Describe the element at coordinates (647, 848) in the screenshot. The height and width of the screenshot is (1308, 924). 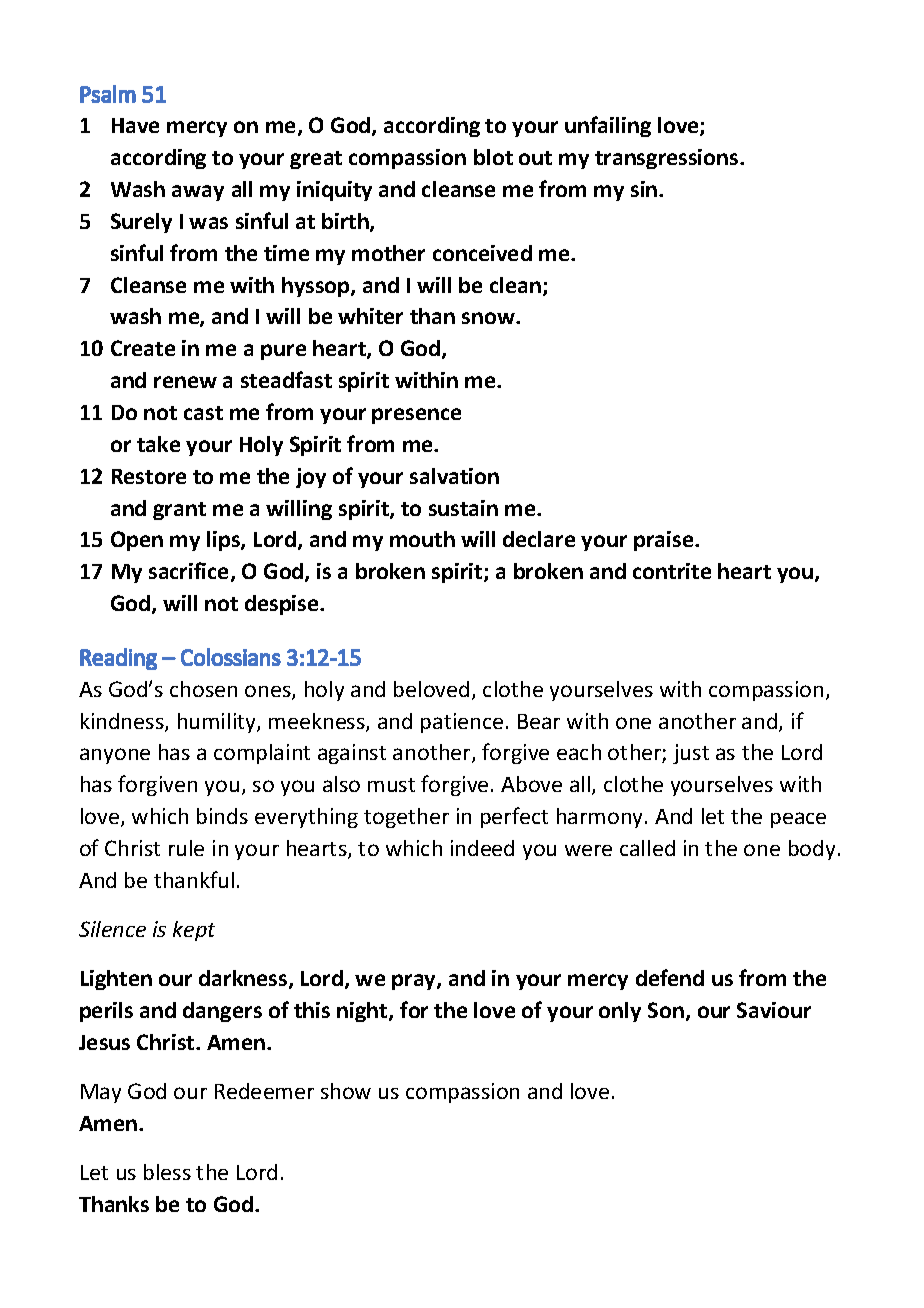
I see `called` at that location.
